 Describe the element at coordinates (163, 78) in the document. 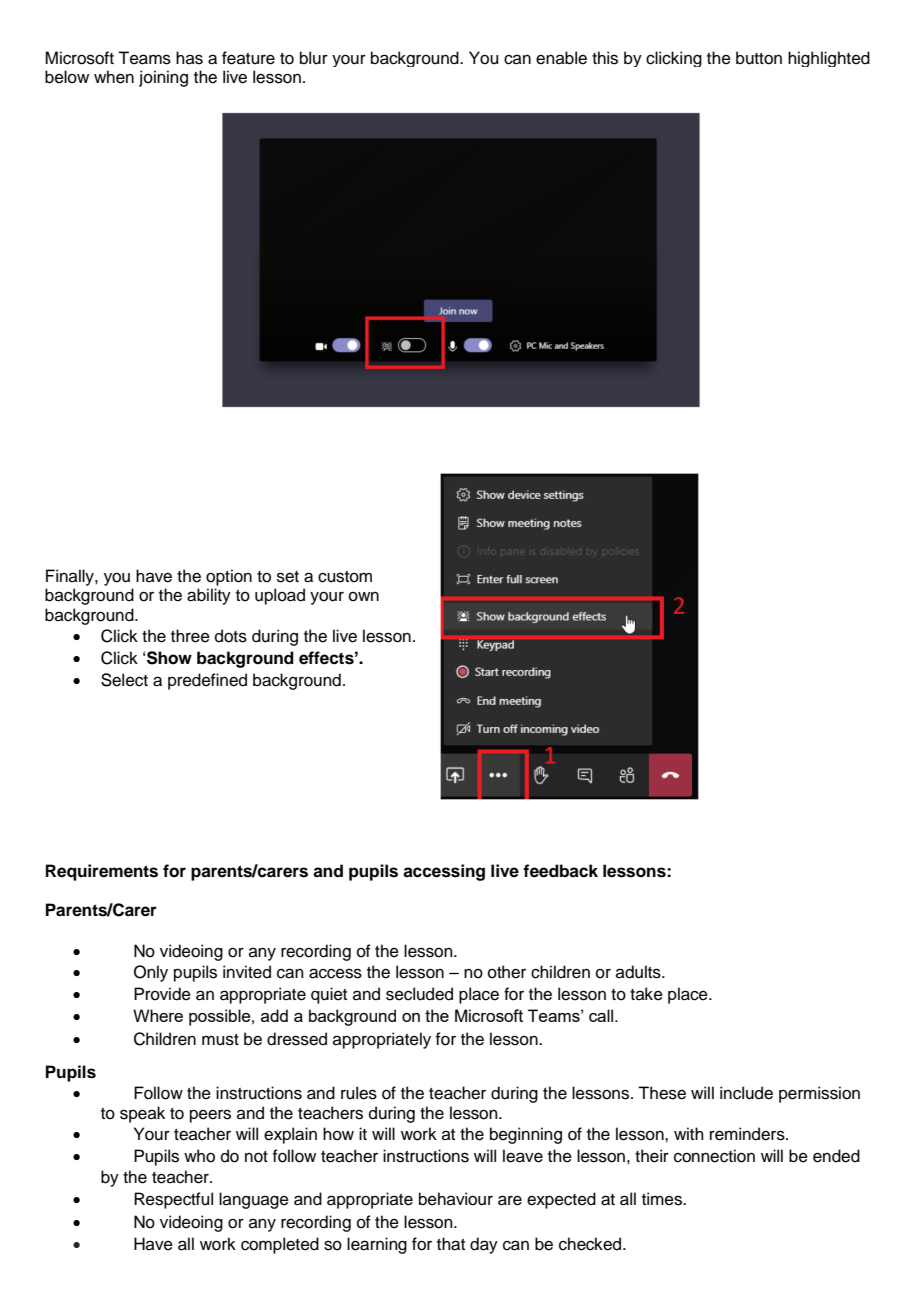

I see `joining` at that location.
